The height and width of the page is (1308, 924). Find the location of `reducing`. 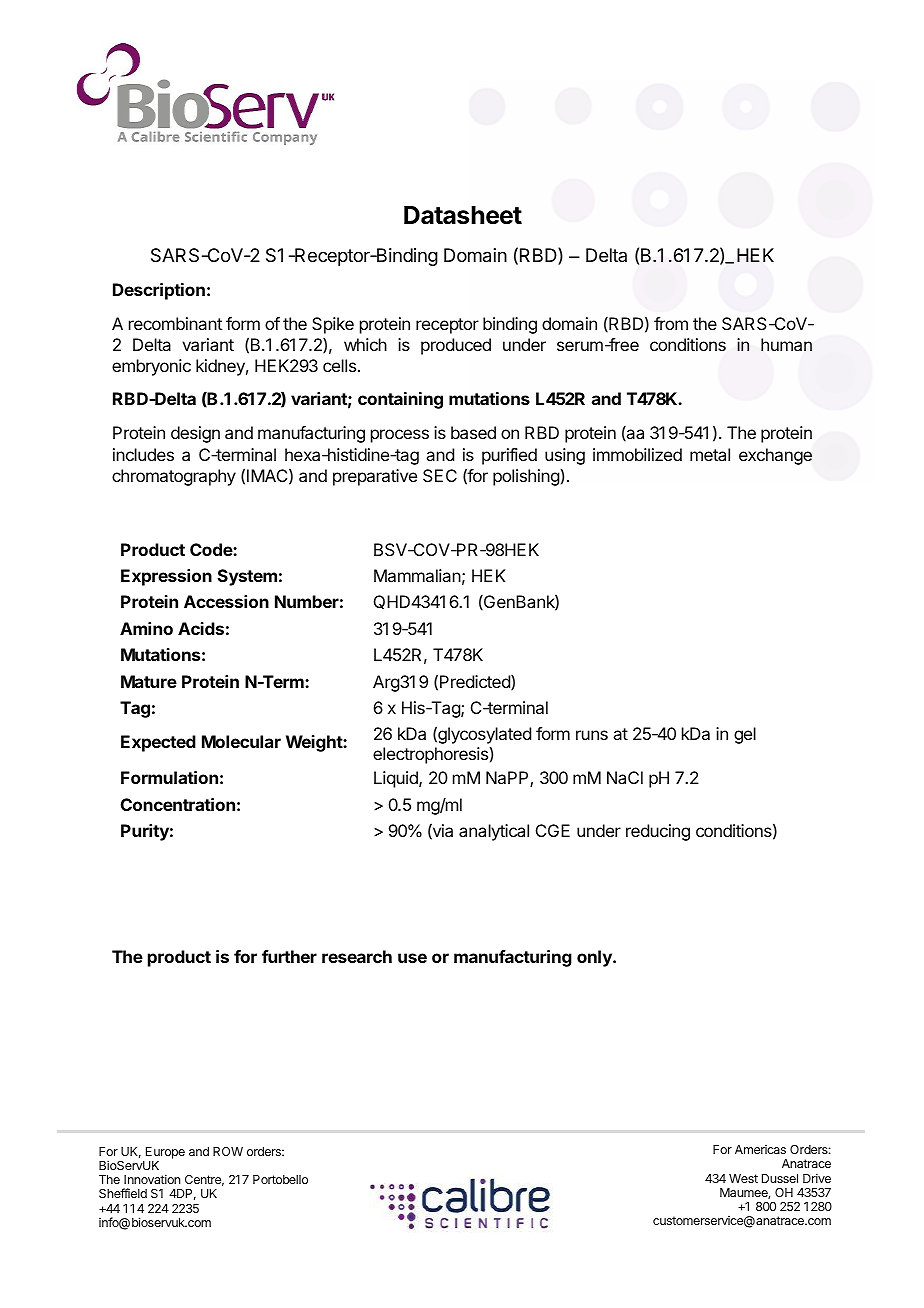

reducing is located at coordinates (658, 832).
